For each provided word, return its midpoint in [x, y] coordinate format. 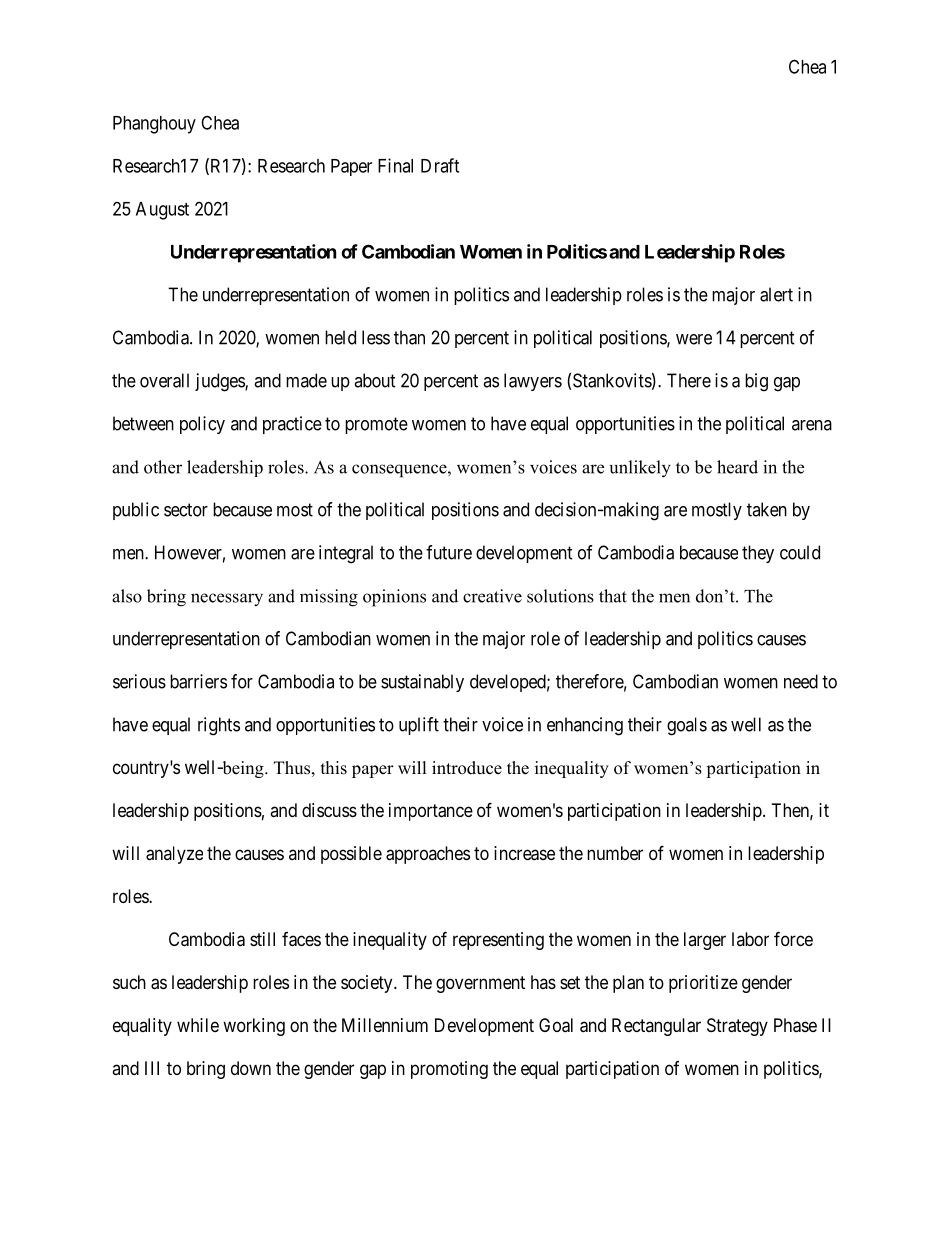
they [758, 554]
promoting [449, 1070]
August [162, 211]
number [615, 853]
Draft [440, 165]
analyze [174, 855]
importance [431, 812]
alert [776, 294]
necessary [227, 600]
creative [492, 596]
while [198, 1025]
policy [202, 425]
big [756, 382]
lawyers [533, 382]
